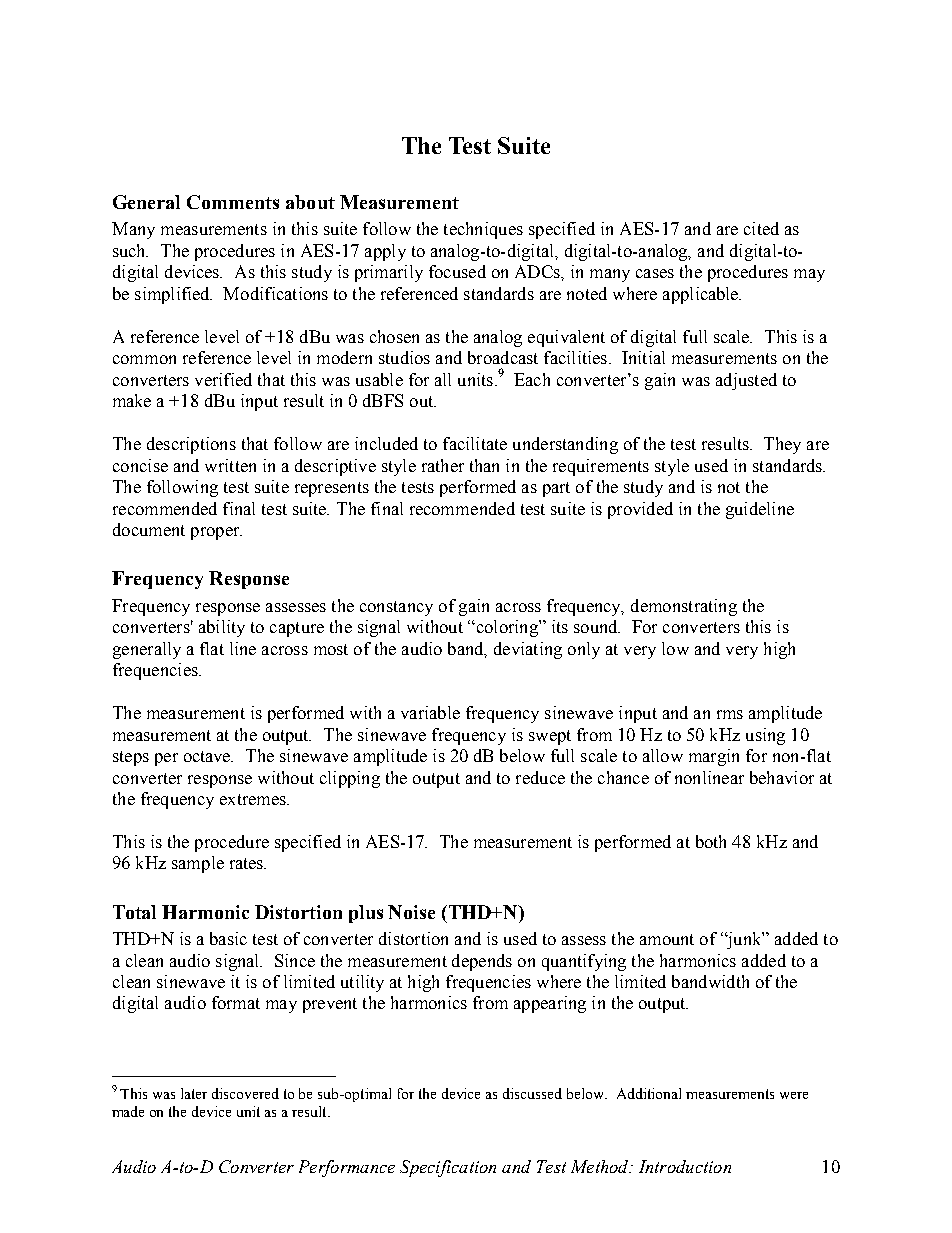 This page has width=952, height=1233. I want to click on basic, so click(228, 938).
